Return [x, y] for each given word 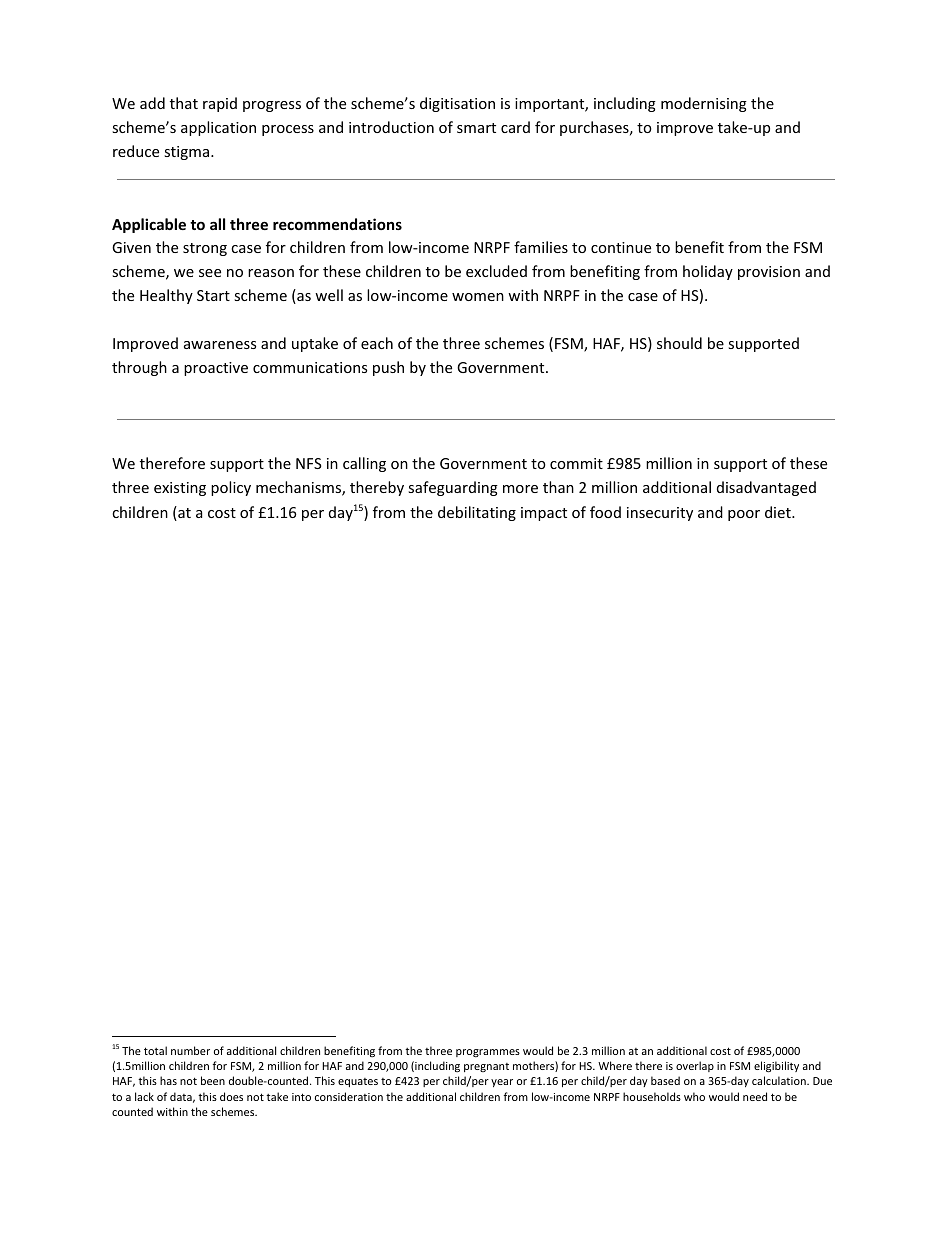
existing [180, 489]
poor [744, 515]
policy [231, 488]
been [213, 1080]
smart [476, 128]
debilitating [477, 513]
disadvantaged [766, 488]
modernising [704, 104]
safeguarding [453, 488]
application [218, 128]
